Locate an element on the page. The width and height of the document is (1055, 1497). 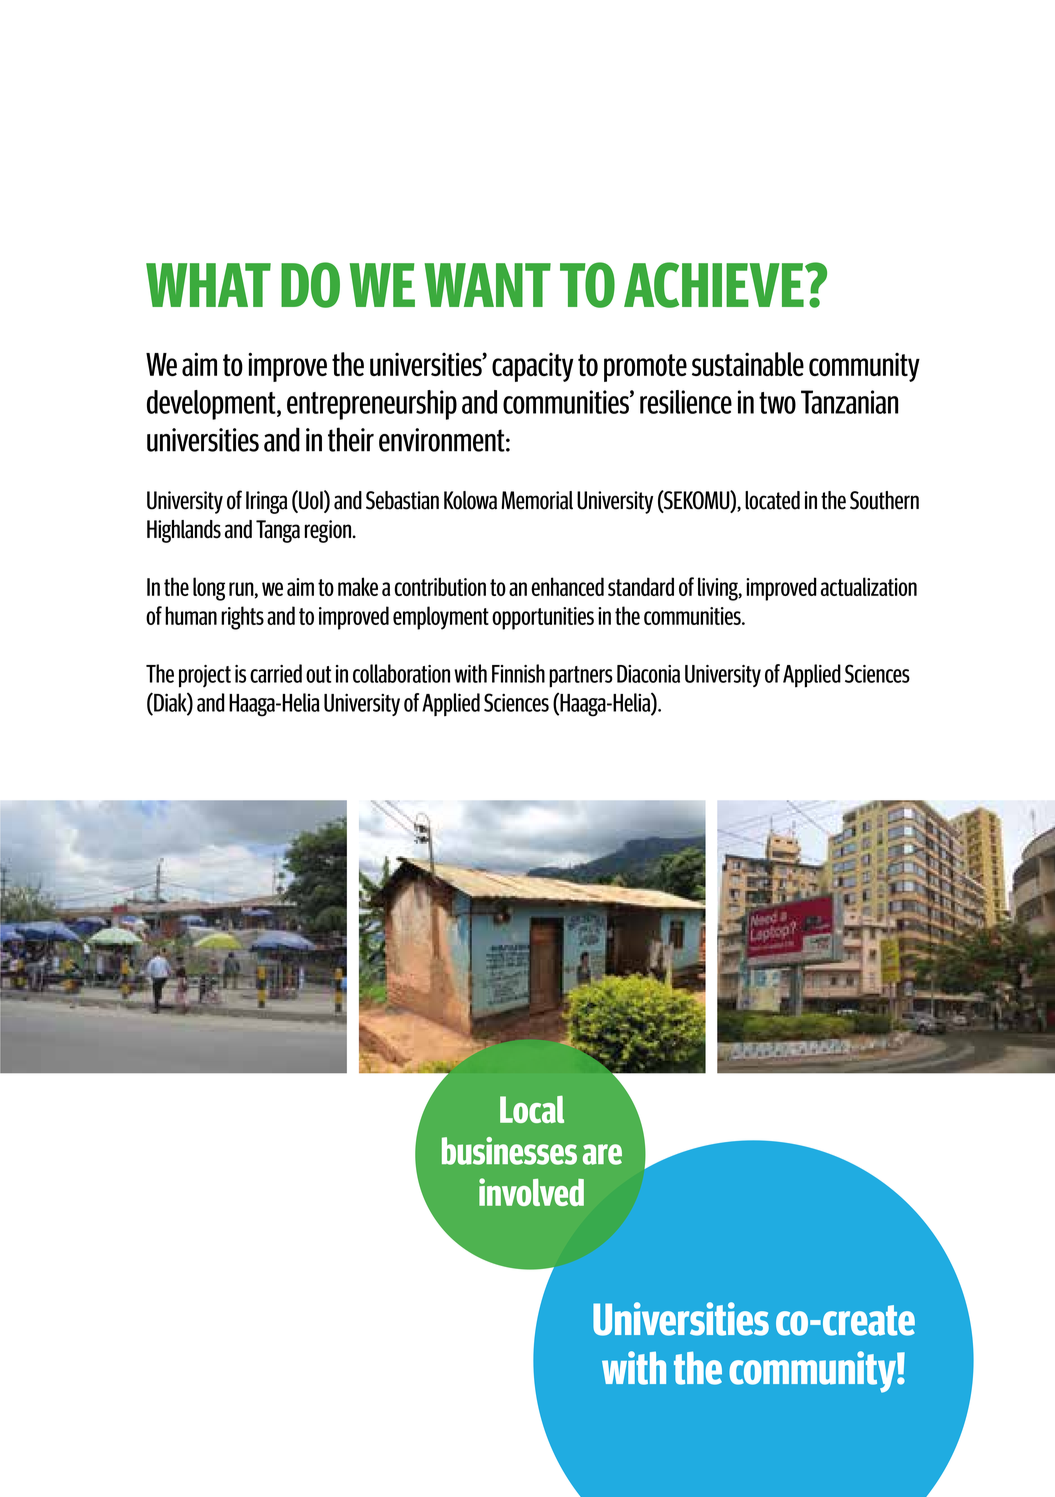
rights is located at coordinates (242, 618).
